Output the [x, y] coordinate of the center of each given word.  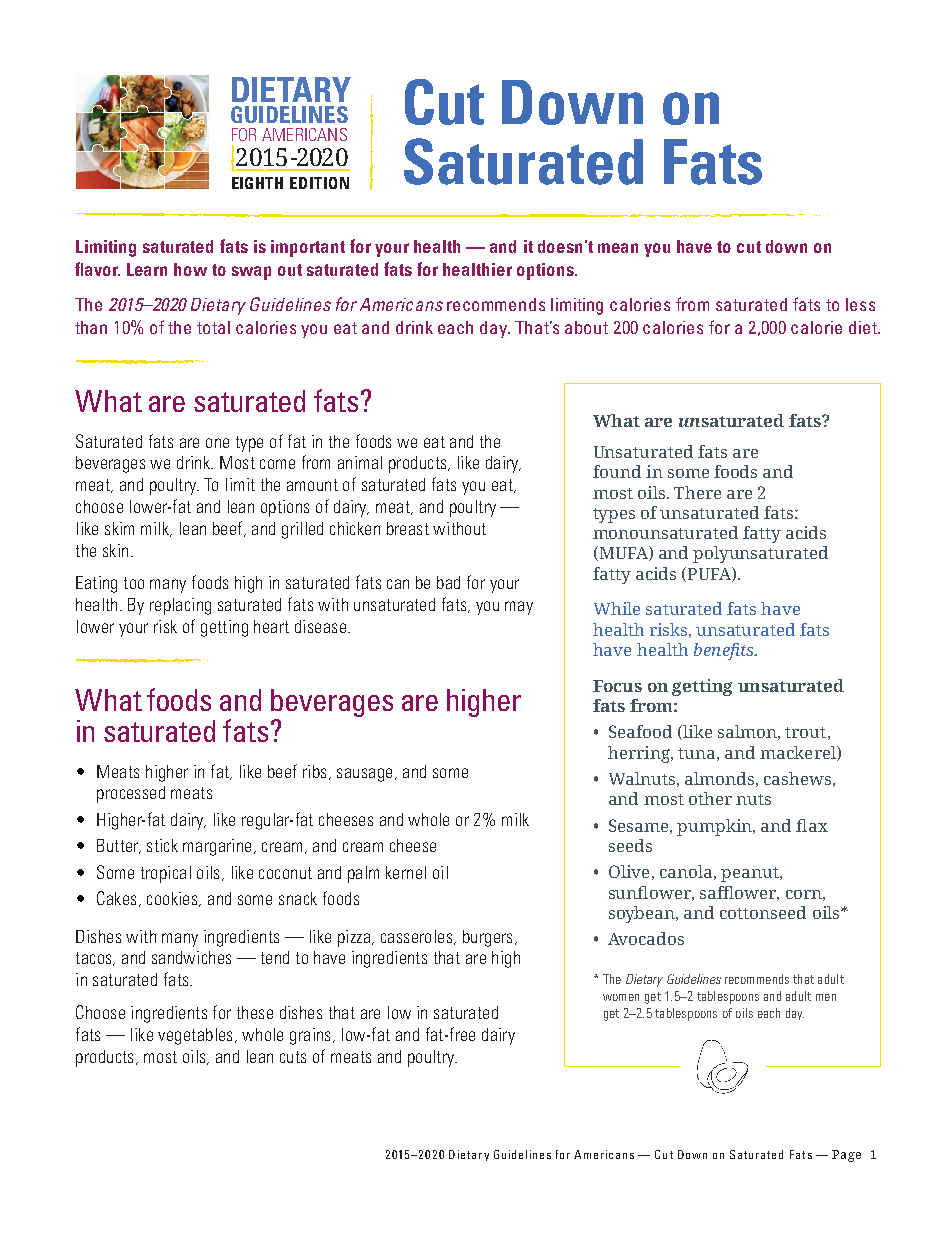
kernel [406, 872]
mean [618, 248]
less [860, 304]
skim [119, 528]
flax [812, 825]
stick [162, 845]
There [697, 492]
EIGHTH [257, 183]
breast [408, 528]
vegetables [195, 1036]
